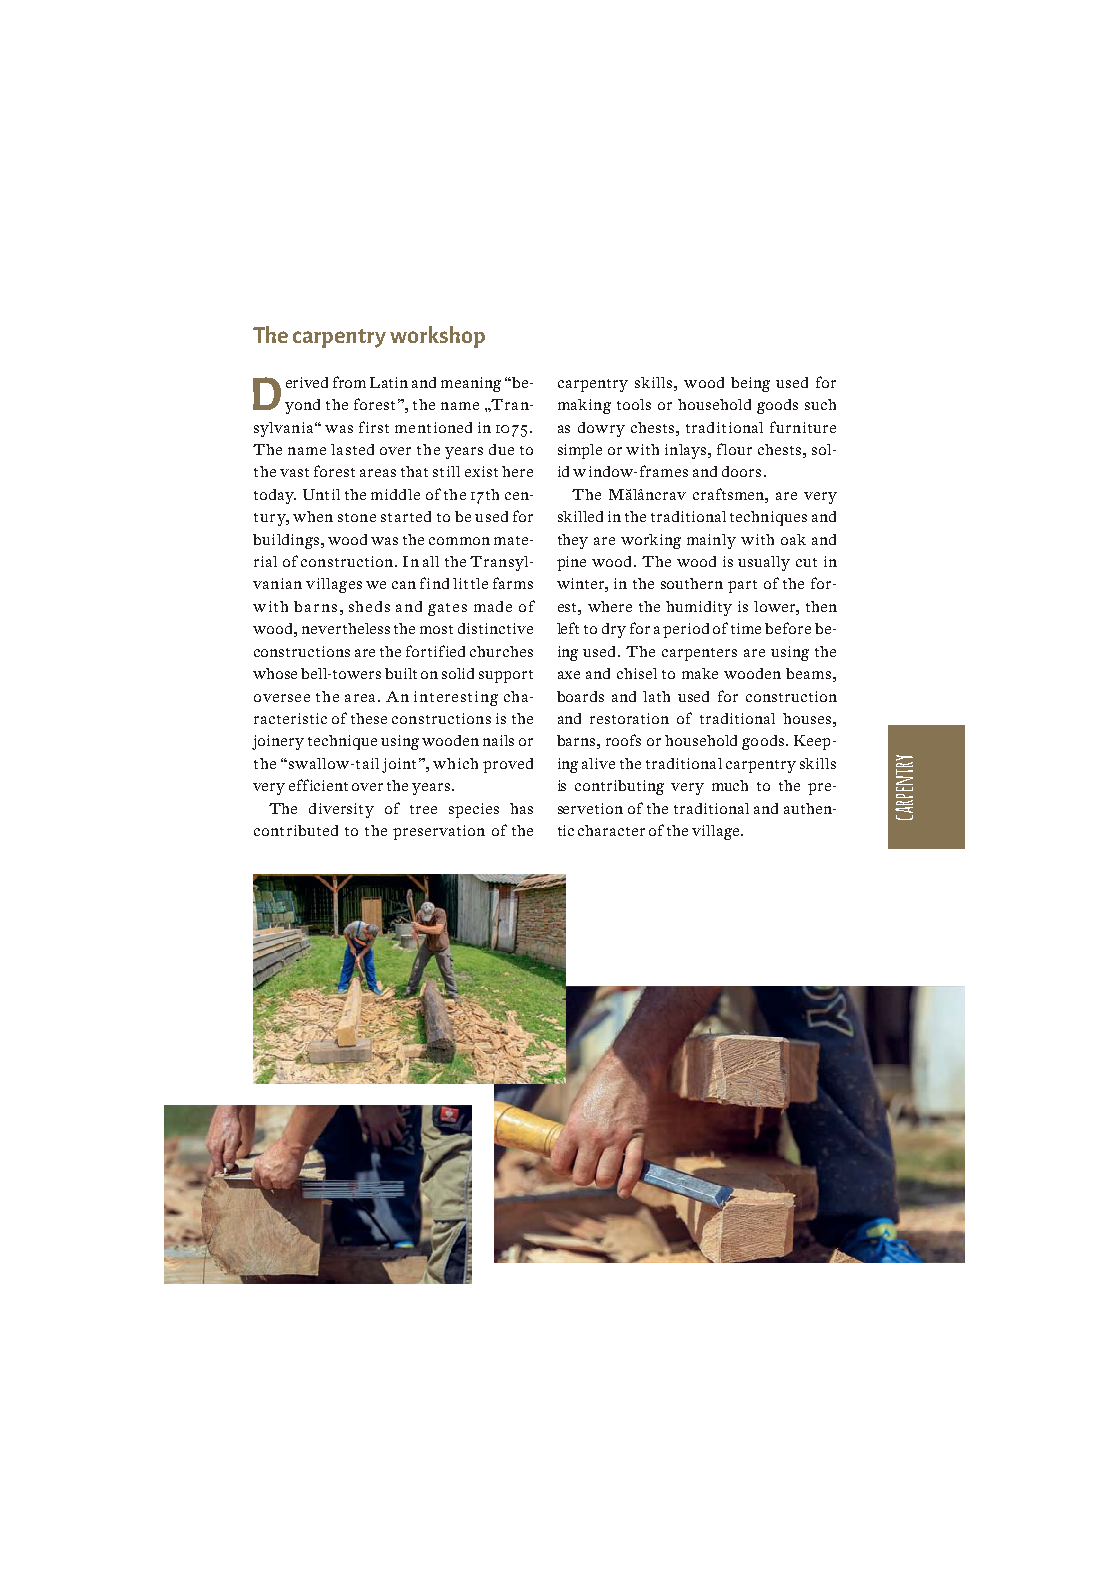 This document has height=1575, width=1113. Describe the element at coordinates (349, 382) in the document. I see `from` at that location.
